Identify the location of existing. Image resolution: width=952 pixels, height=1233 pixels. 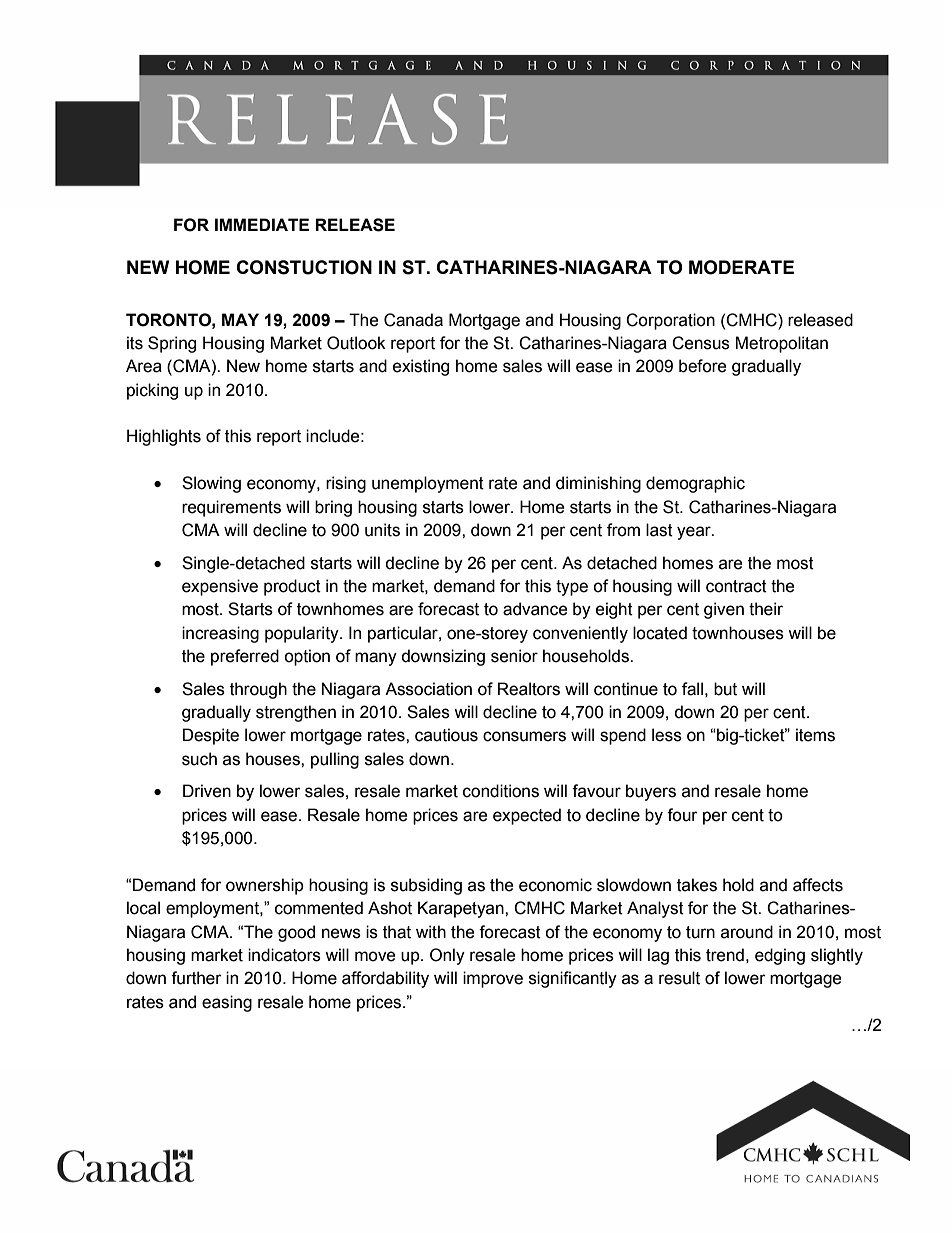
(421, 367).
